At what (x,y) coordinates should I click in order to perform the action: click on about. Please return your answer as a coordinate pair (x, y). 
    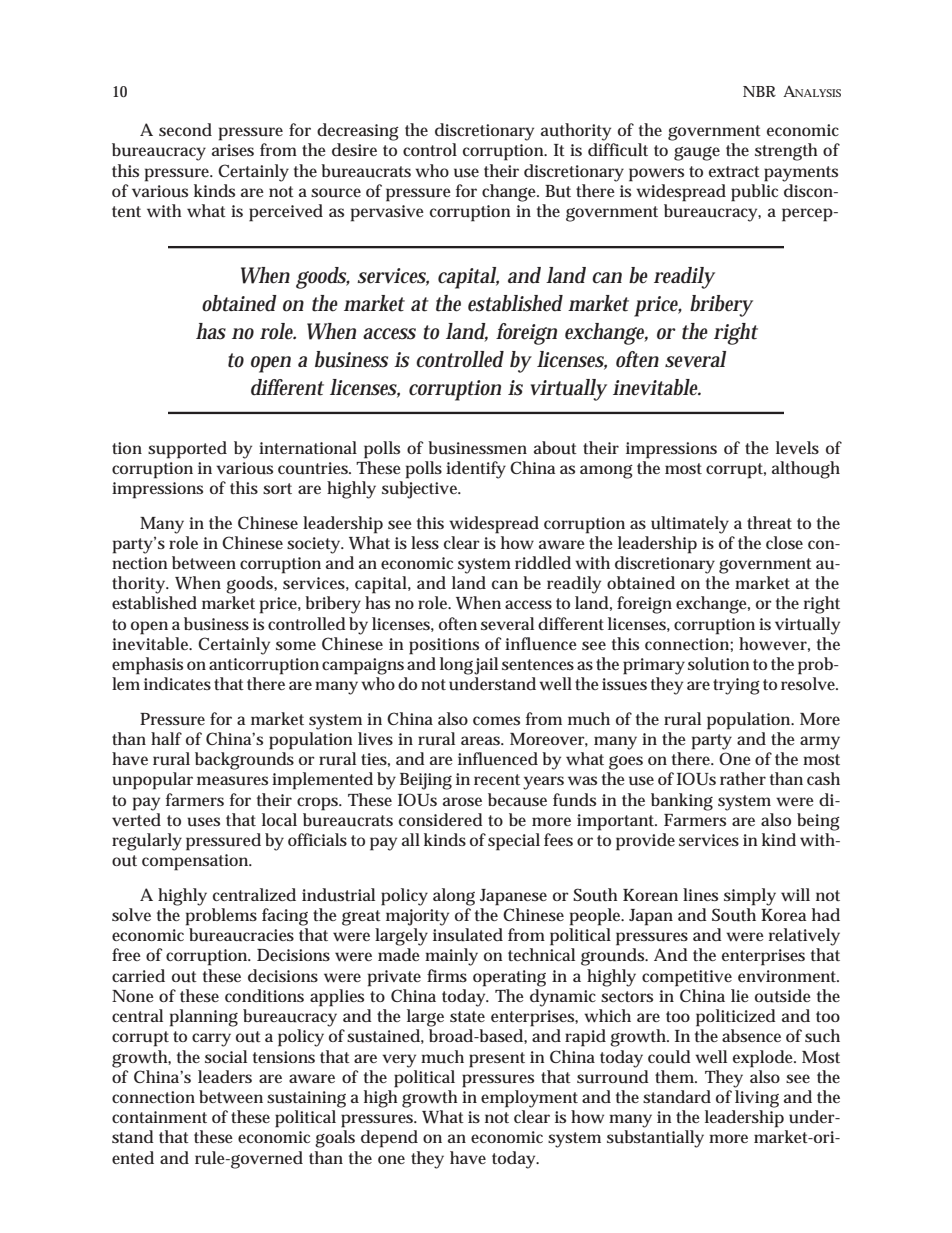
    Looking at the image, I should click on (555, 448).
